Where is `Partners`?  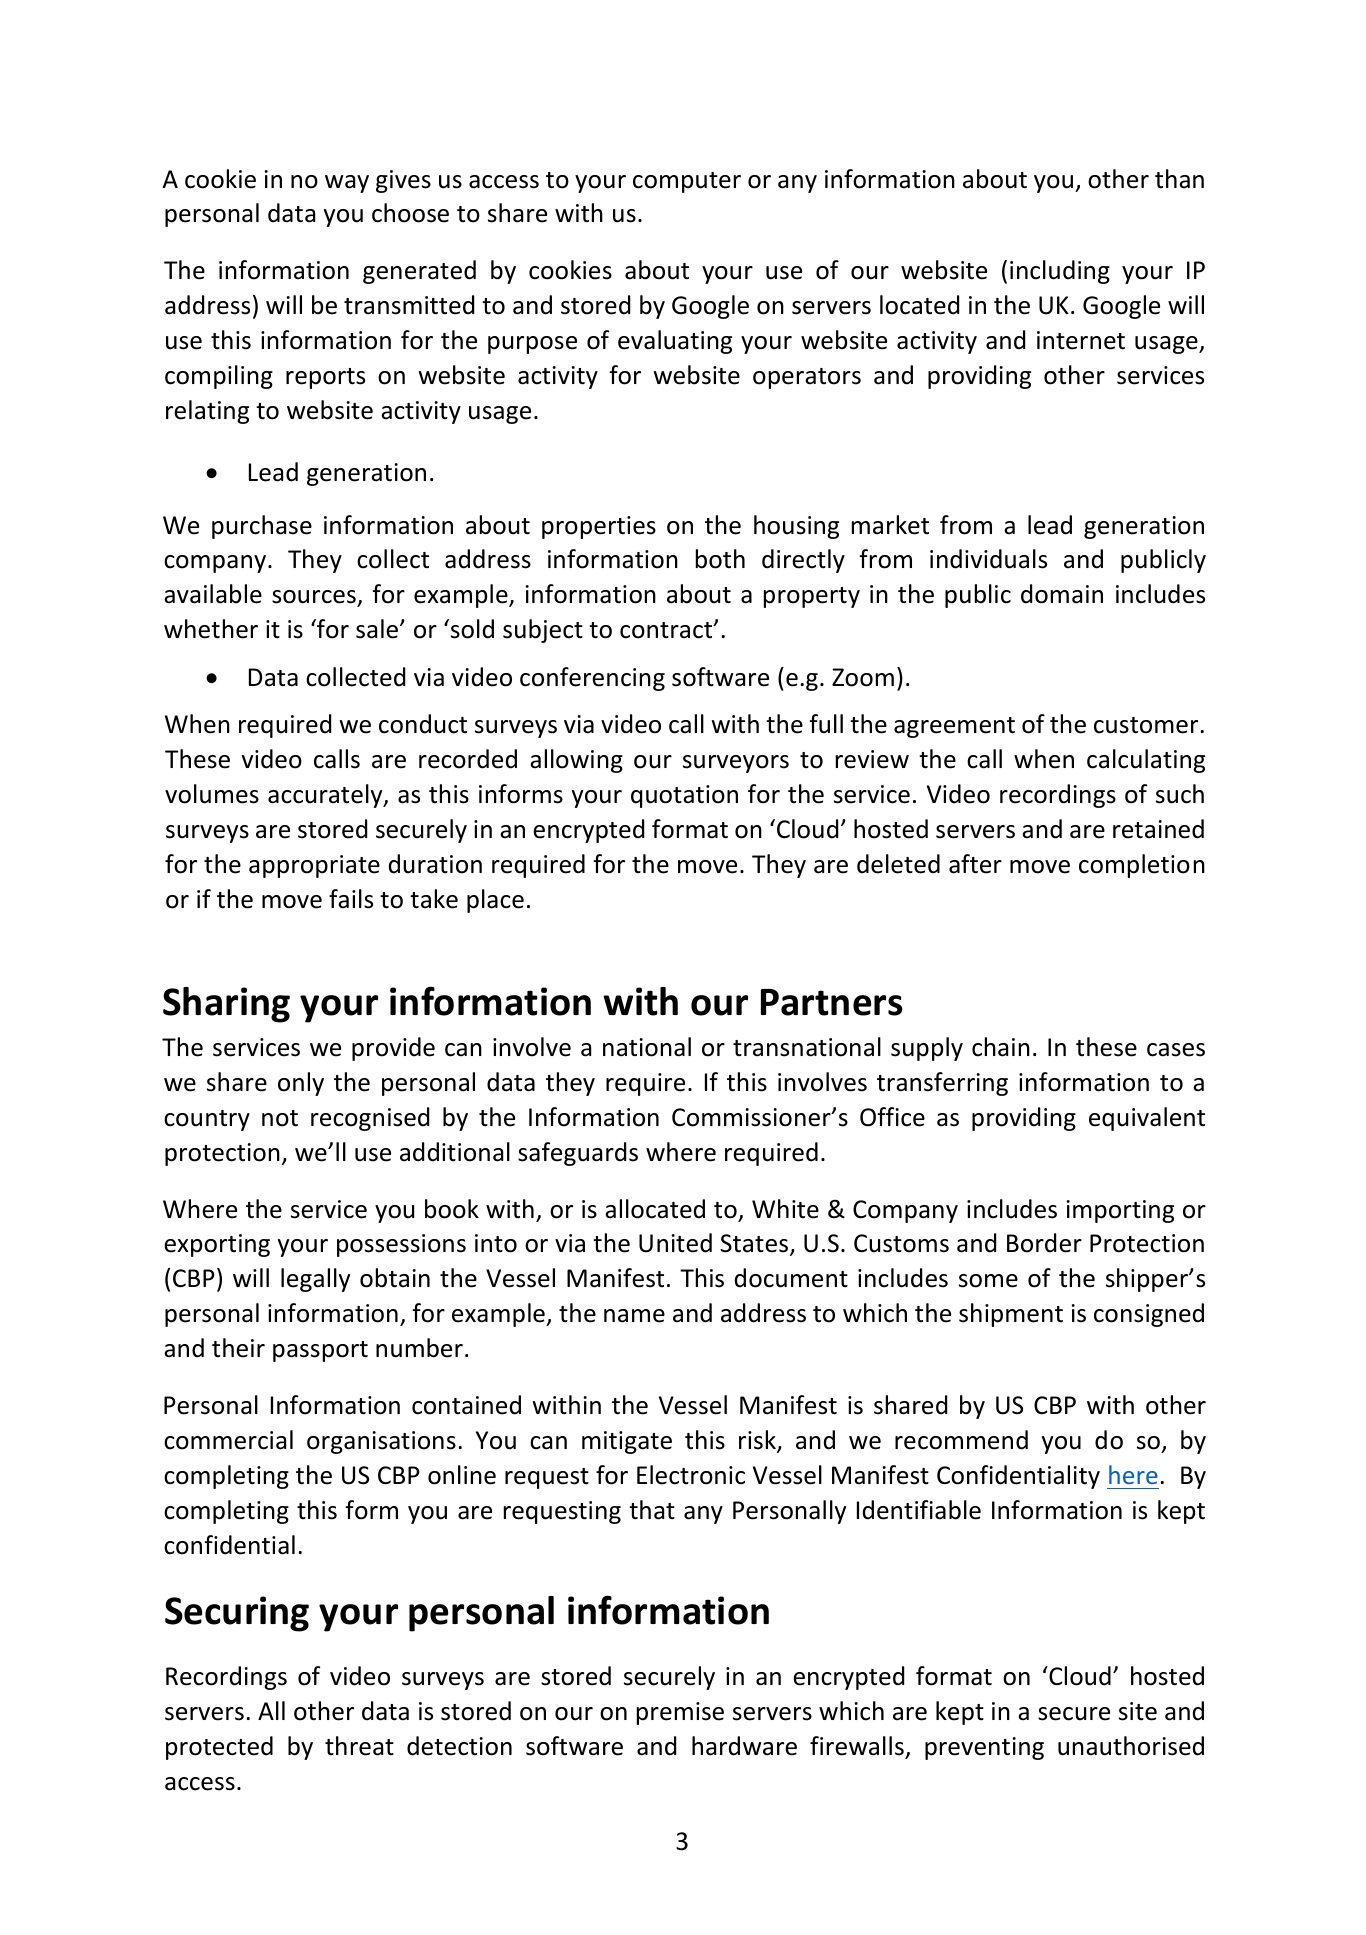
Partners is located at coordinates (831, 1002).
